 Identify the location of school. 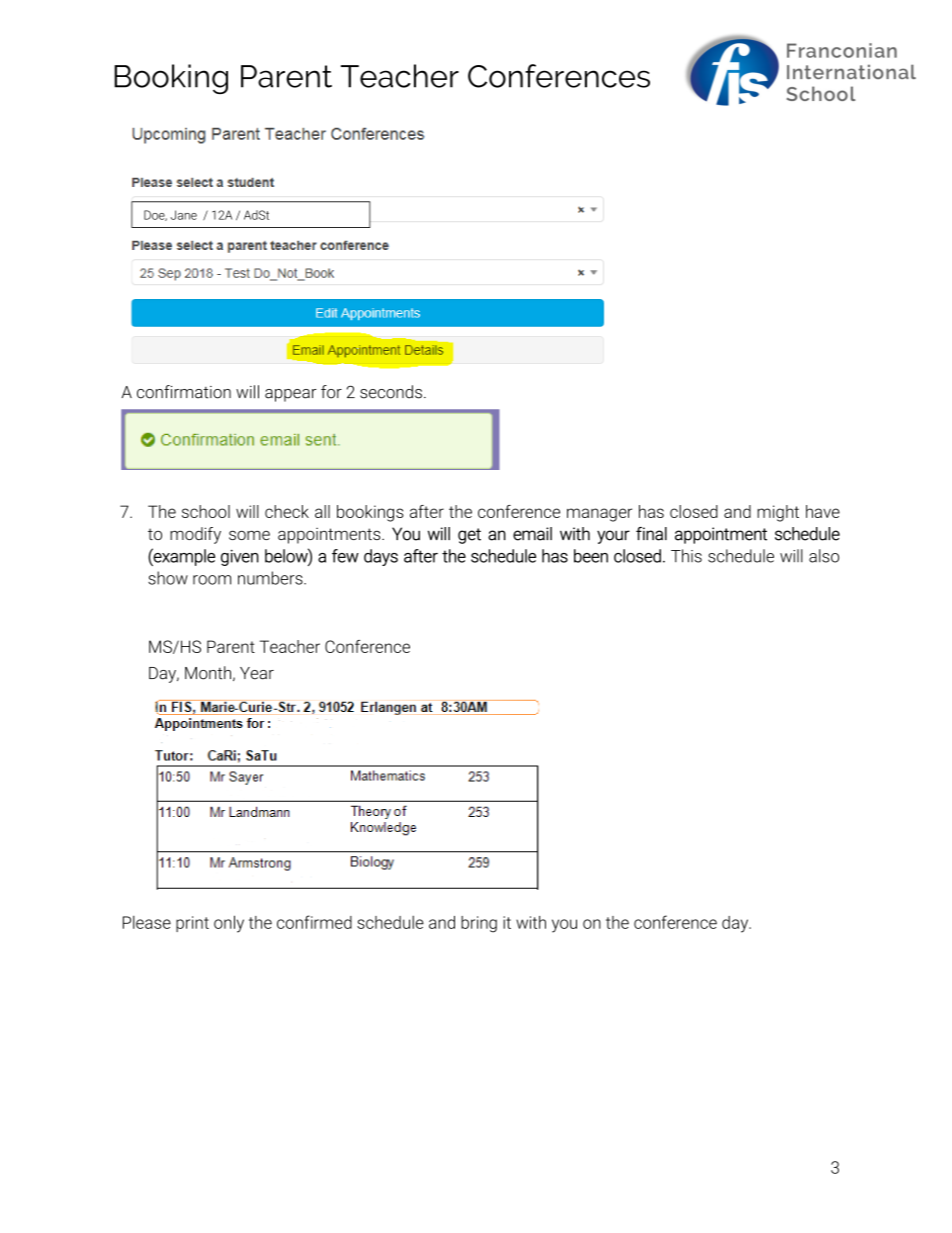
(206, 511).
